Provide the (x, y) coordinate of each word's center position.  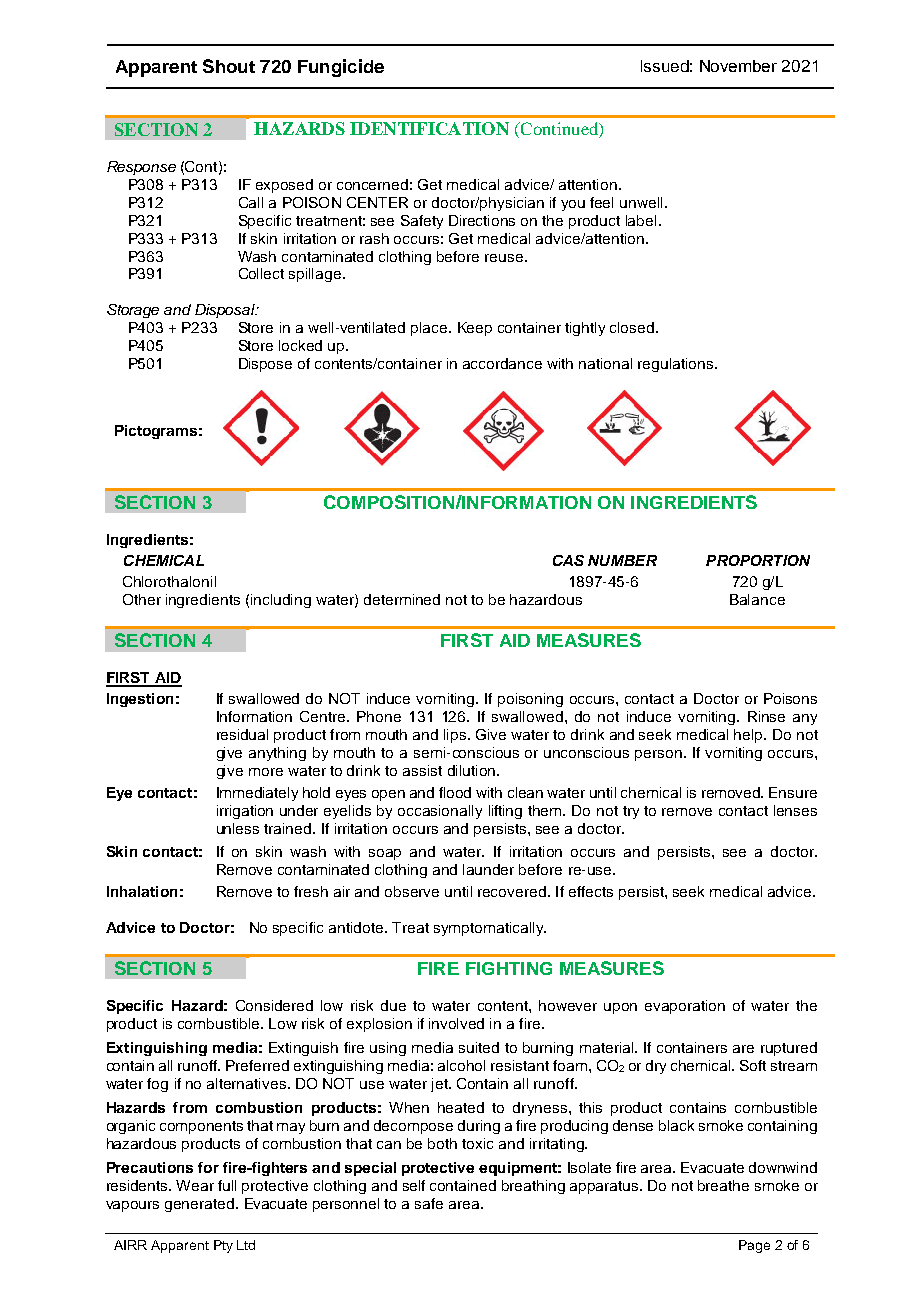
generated (199, 1205)
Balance (757, 599)
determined (402, 599)
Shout (229, 66)
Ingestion (140, 700)
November (738, 66)
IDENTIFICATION (429, 128)
